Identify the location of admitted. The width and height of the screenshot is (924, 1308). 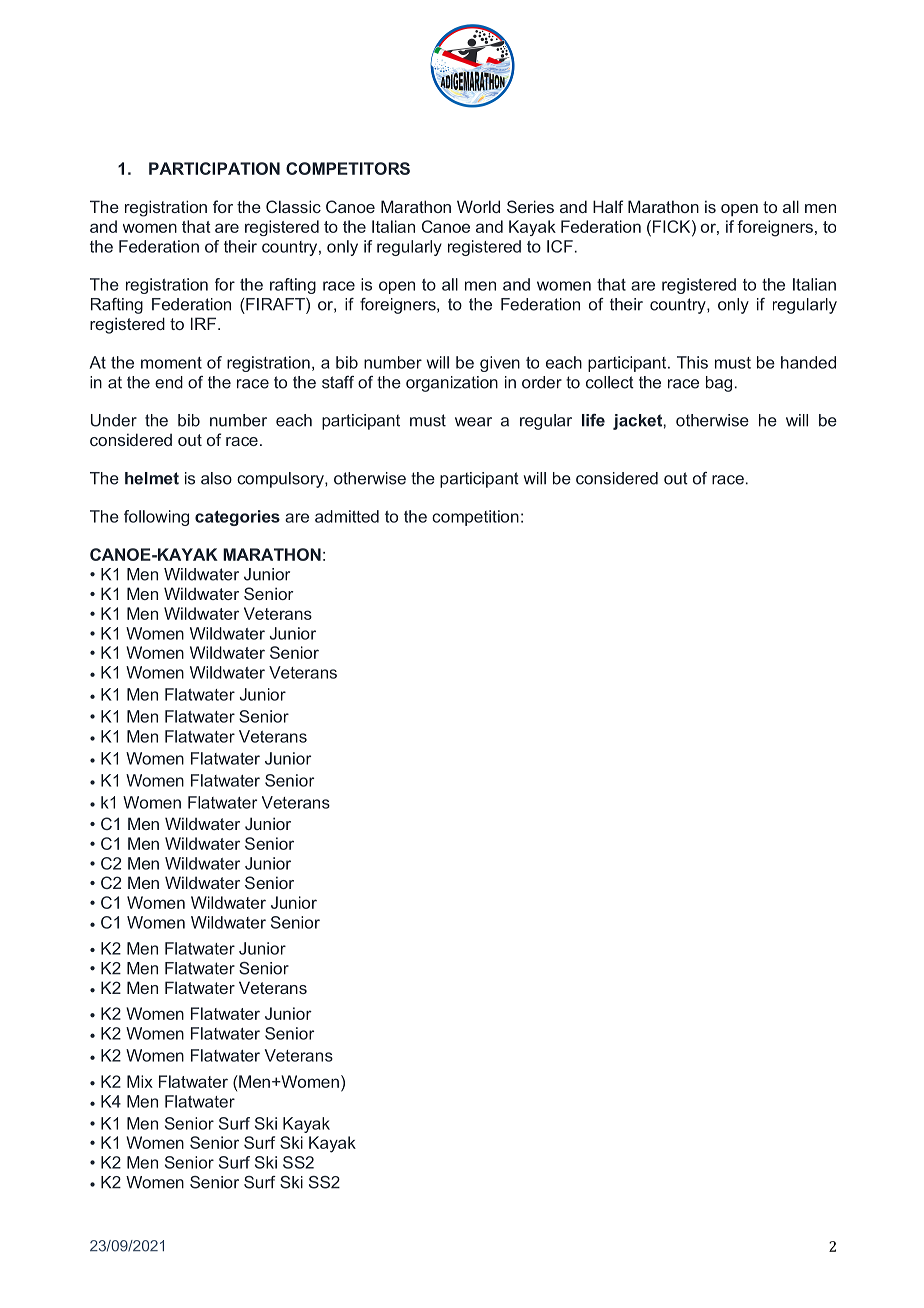
(347, 516).
